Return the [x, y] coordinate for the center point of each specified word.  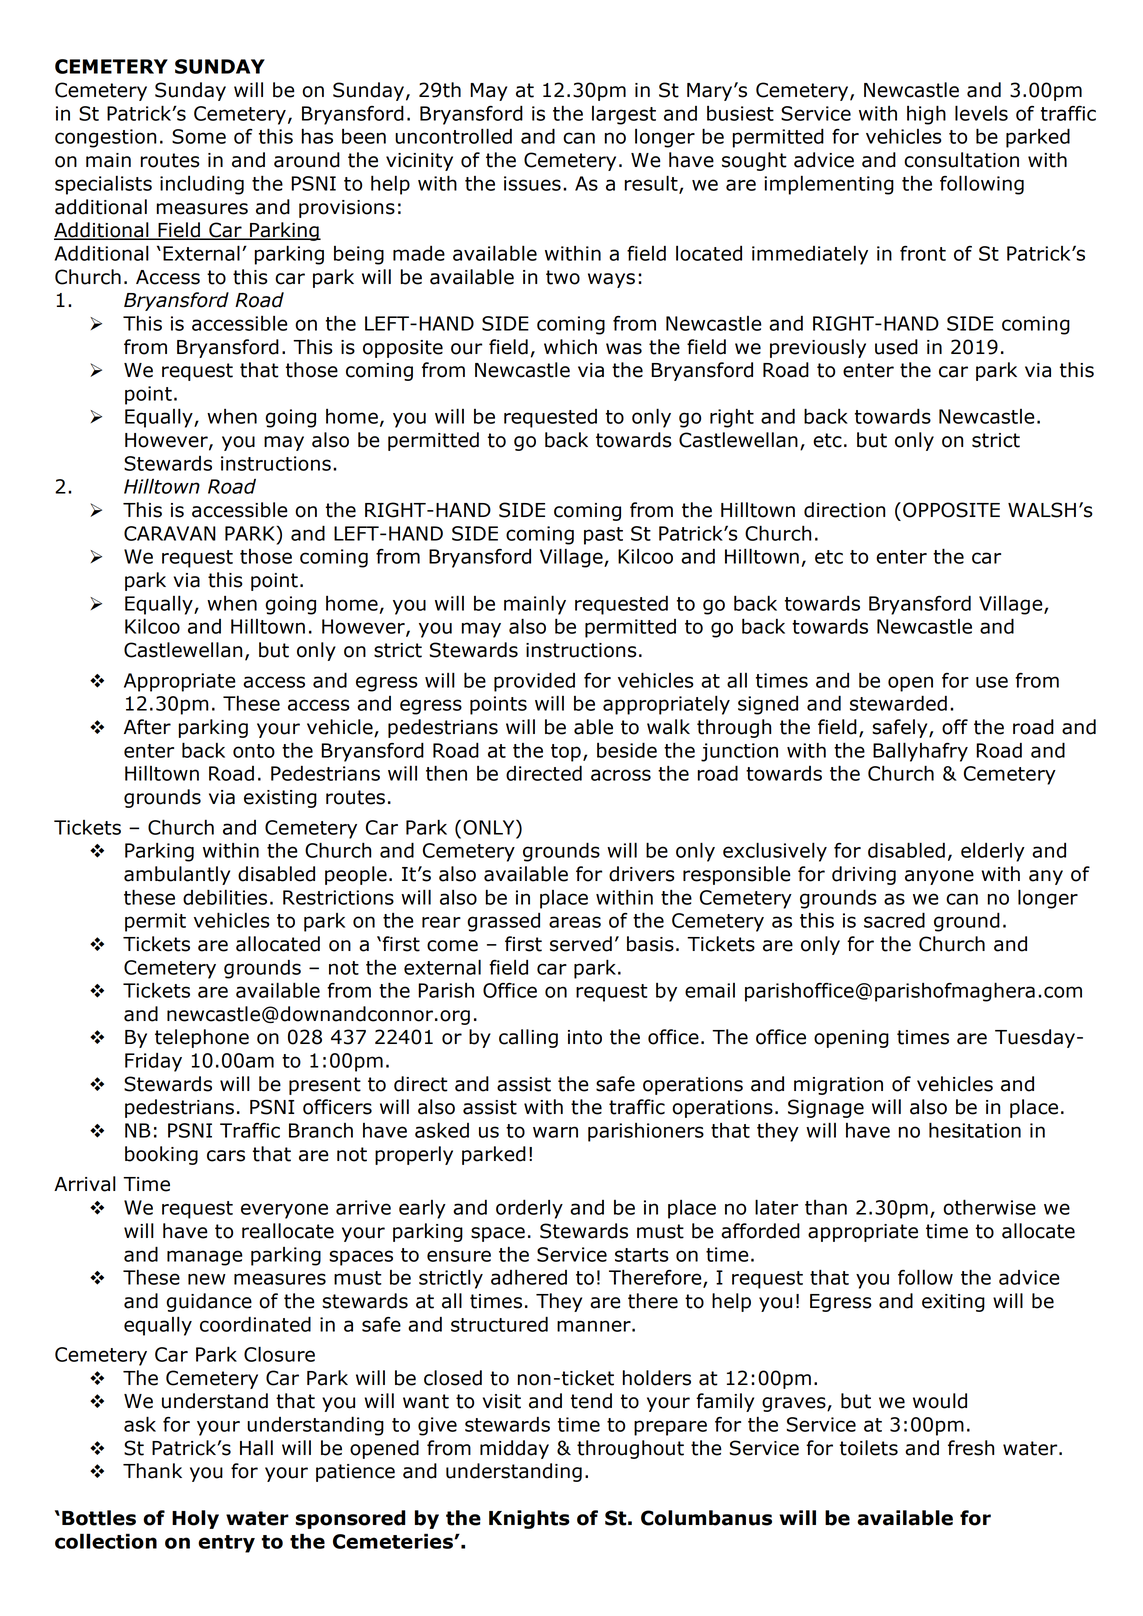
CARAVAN [170, 533]
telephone [202, 1038]
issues [532, 183]
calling [528, 1038]
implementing [829, 185]
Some [199, 136]
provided [534, 682]
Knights [529, 1519]
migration [838, 1086]
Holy [195, 1519]
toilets [869, 1448]
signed [768, 705]
